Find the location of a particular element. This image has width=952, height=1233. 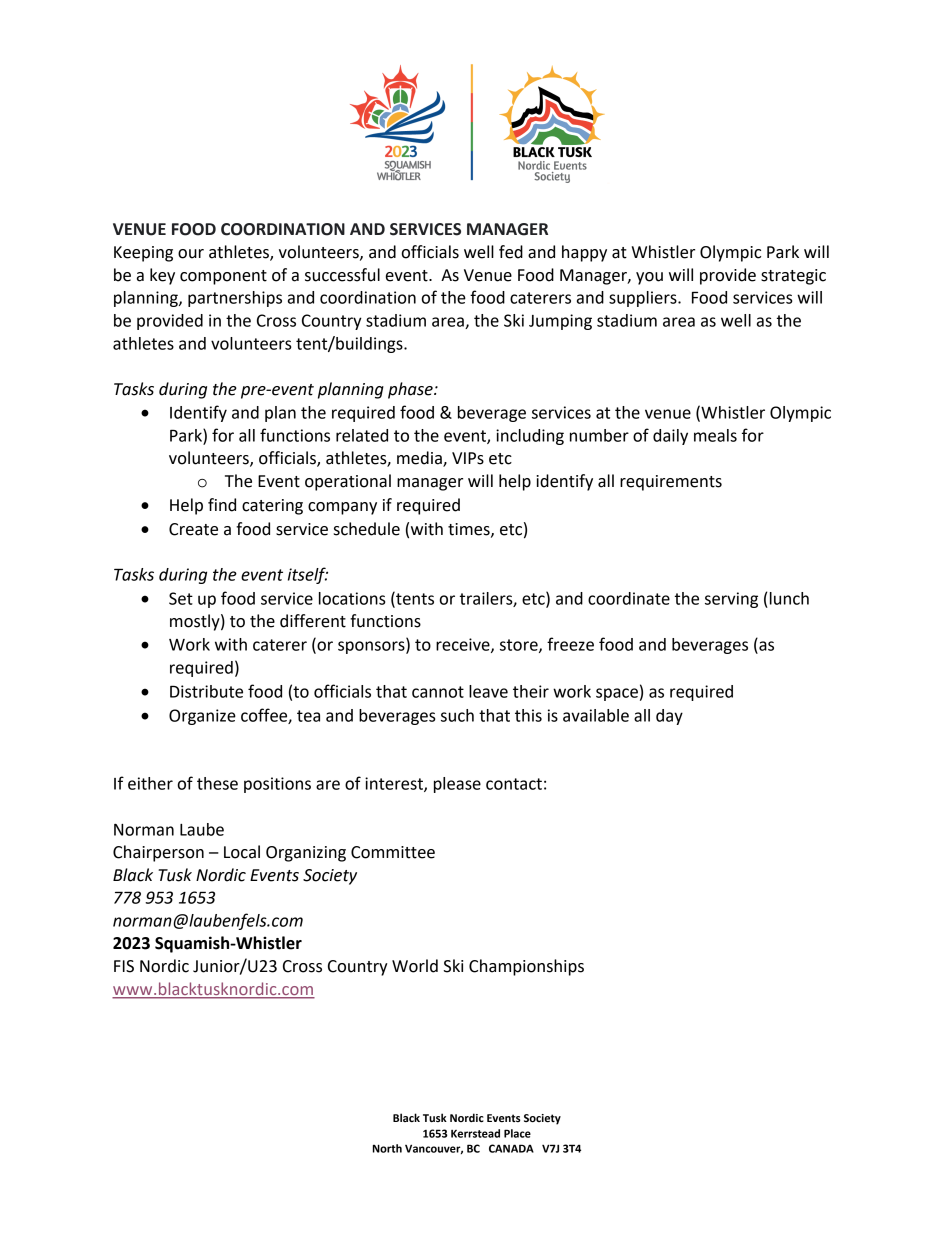

fed is located at coordinates (511, 252).
